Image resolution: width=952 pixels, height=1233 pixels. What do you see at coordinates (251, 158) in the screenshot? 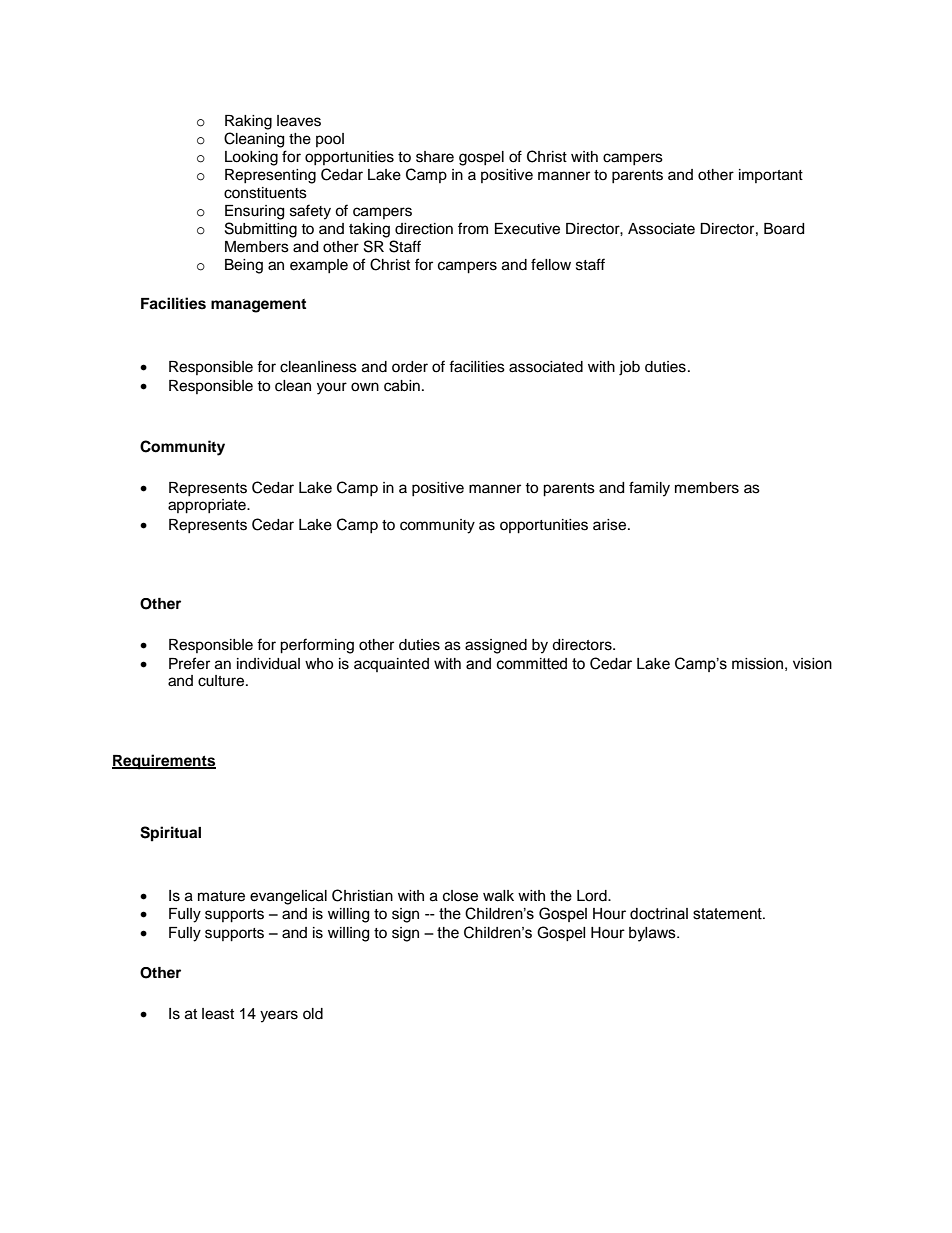
I see `Looking` at bounding box center [251, 158].
